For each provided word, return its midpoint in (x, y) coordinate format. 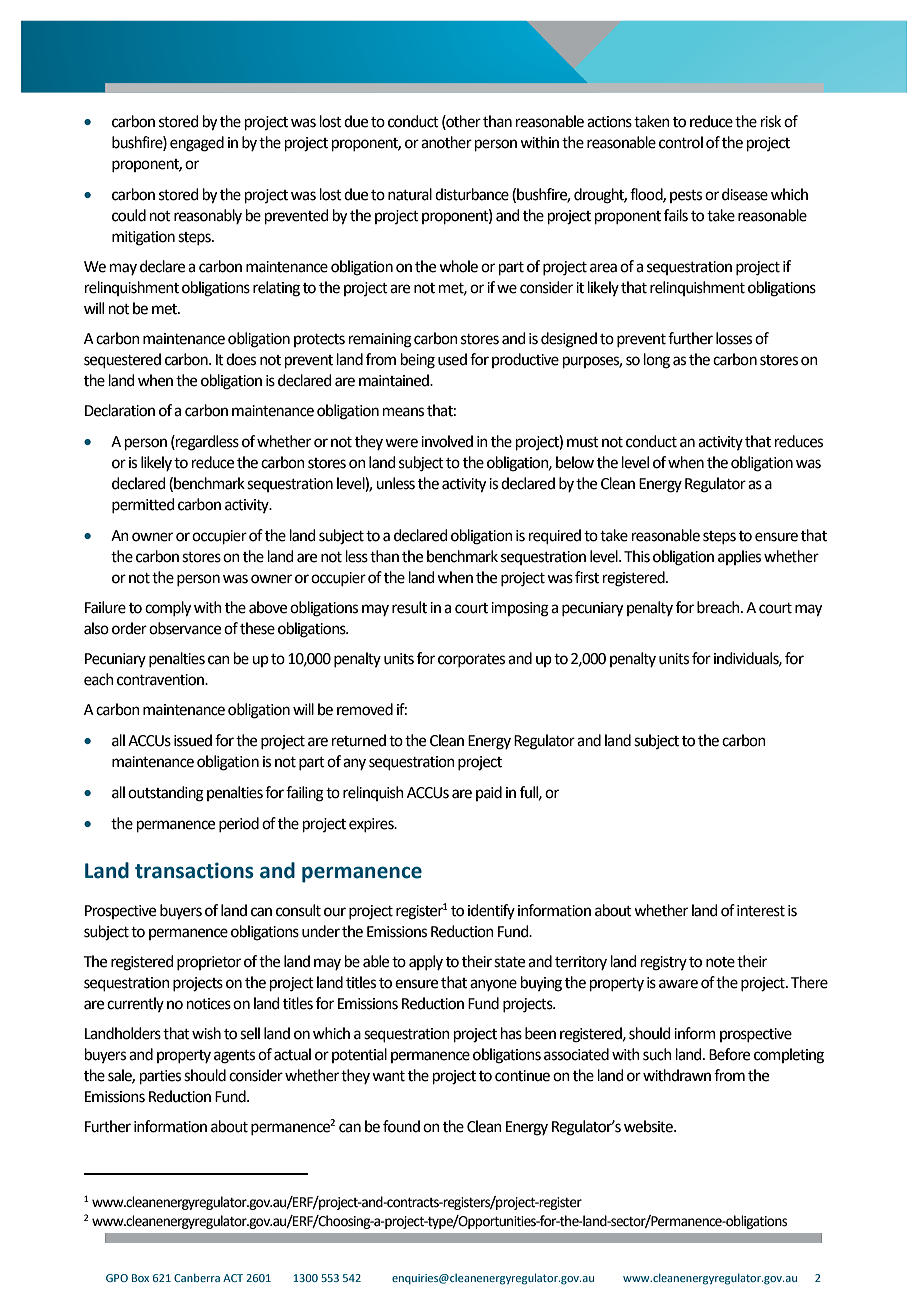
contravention (162, 680)
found (401, 1126)
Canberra (197, 1277)
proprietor (209, 963)
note (720, 962)
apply (426, 962)
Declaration (120, 410)
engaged (197, 144)
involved (447, 441)
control (681, 142)
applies (739, 557)
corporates (471, 660)
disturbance (472, 194)
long (657, 361)
